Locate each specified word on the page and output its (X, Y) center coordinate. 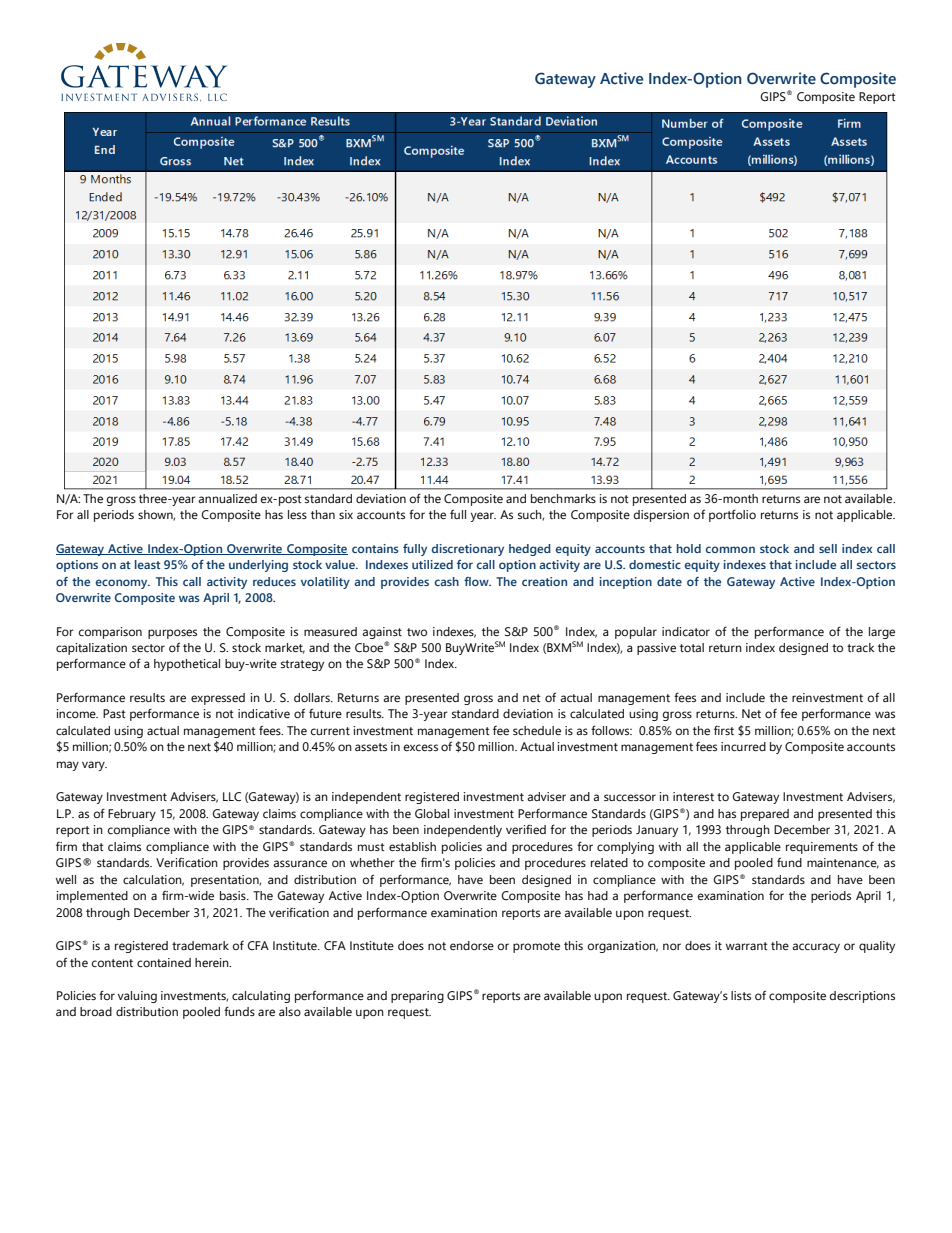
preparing (417, 997)
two (417, 632)
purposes (172, 634)
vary (94, 766)
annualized (227, 498)
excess (421, 747)
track (860, 647)
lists (741, 995)
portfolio (732, 515)
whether (372, 862)
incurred (743, 746)
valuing (137, 997)
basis (234, 895)
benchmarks (563, 498)
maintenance (843, 863)
